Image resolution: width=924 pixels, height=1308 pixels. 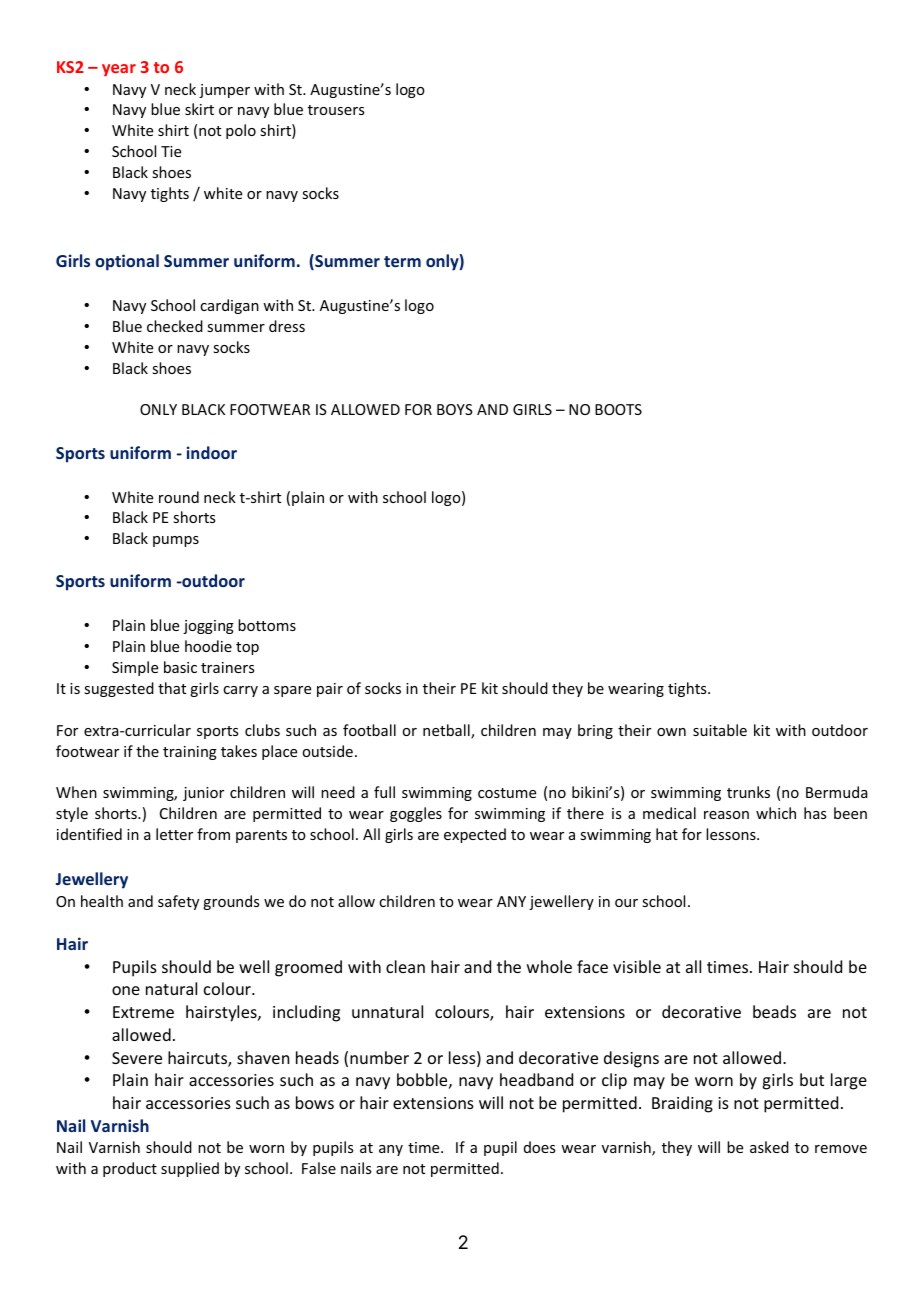 I want to click on BOOTS, so click(x=618, y=409).
